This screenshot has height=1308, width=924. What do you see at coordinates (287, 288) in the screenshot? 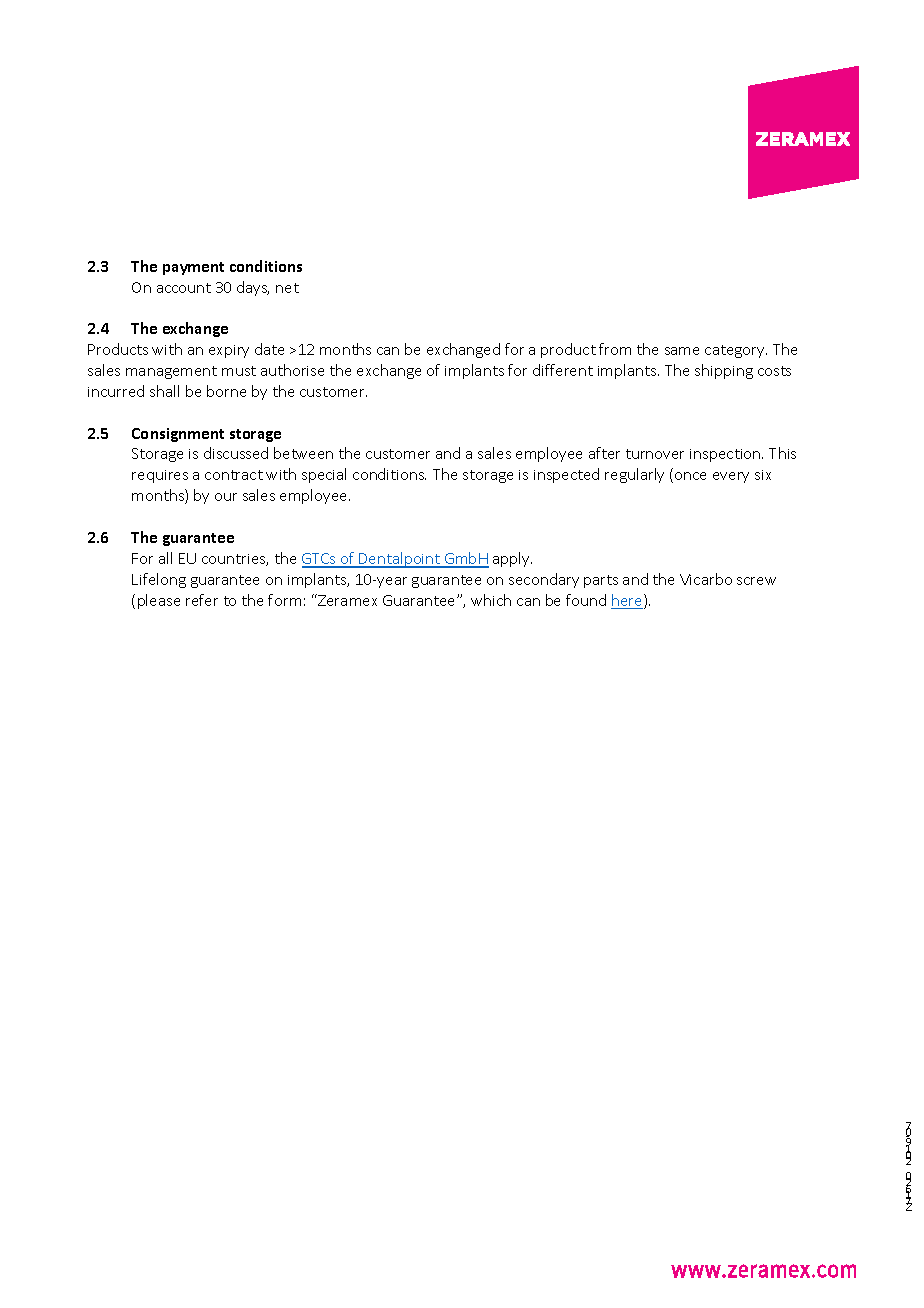
I see `net` at bounding box center [287, 288].
